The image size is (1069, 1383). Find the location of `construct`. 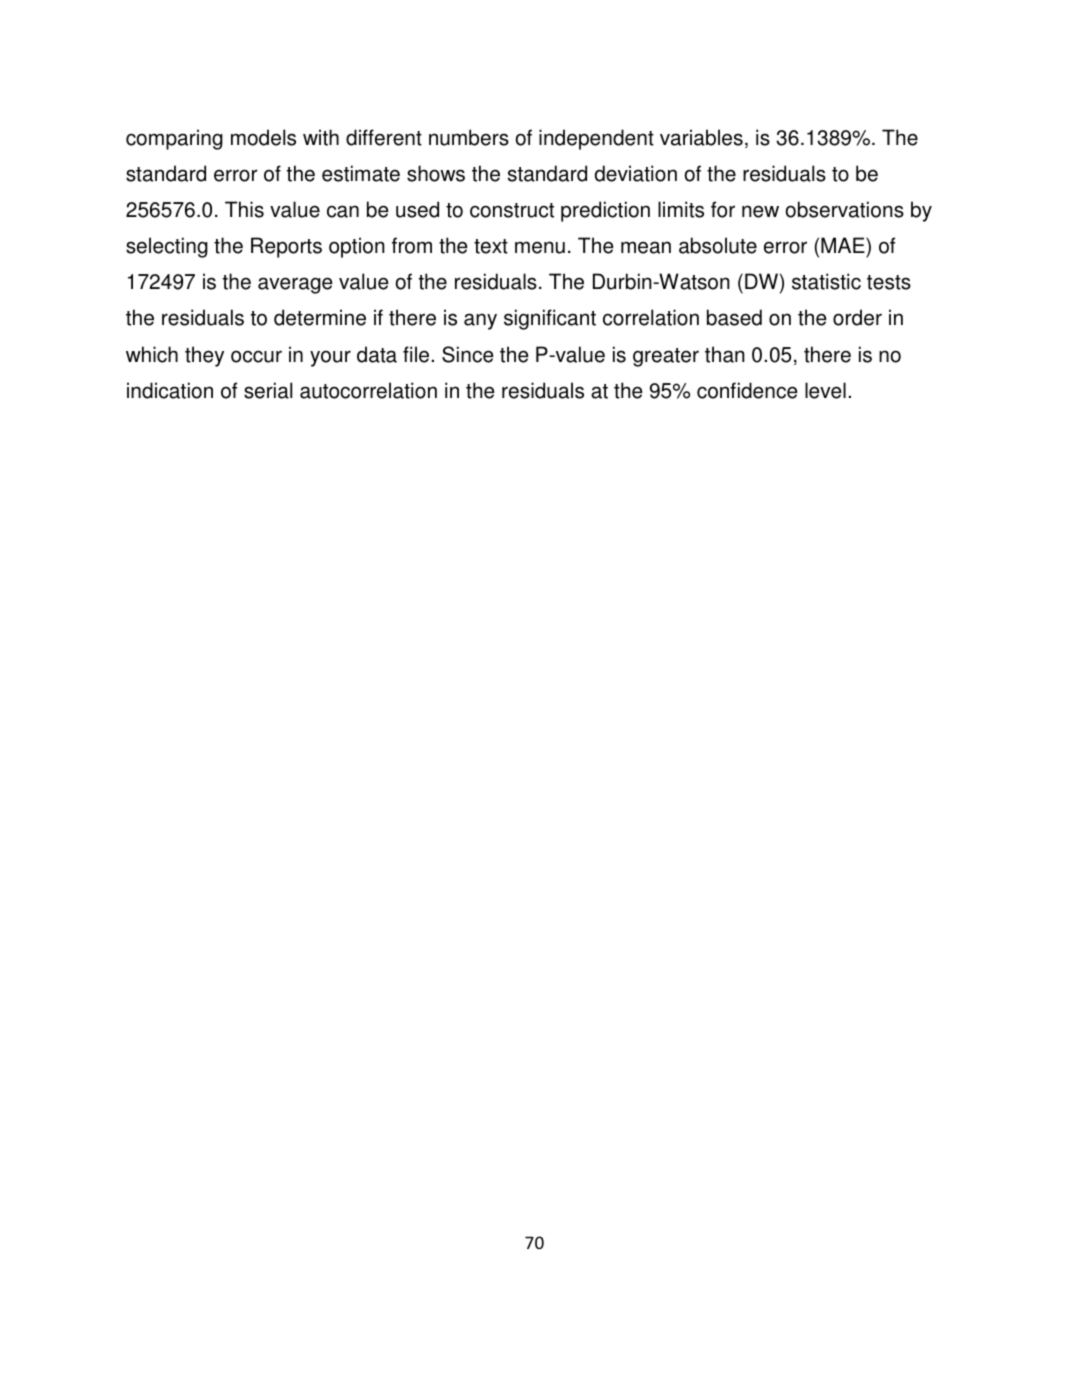

construct is located at coordinates (512, 210).
